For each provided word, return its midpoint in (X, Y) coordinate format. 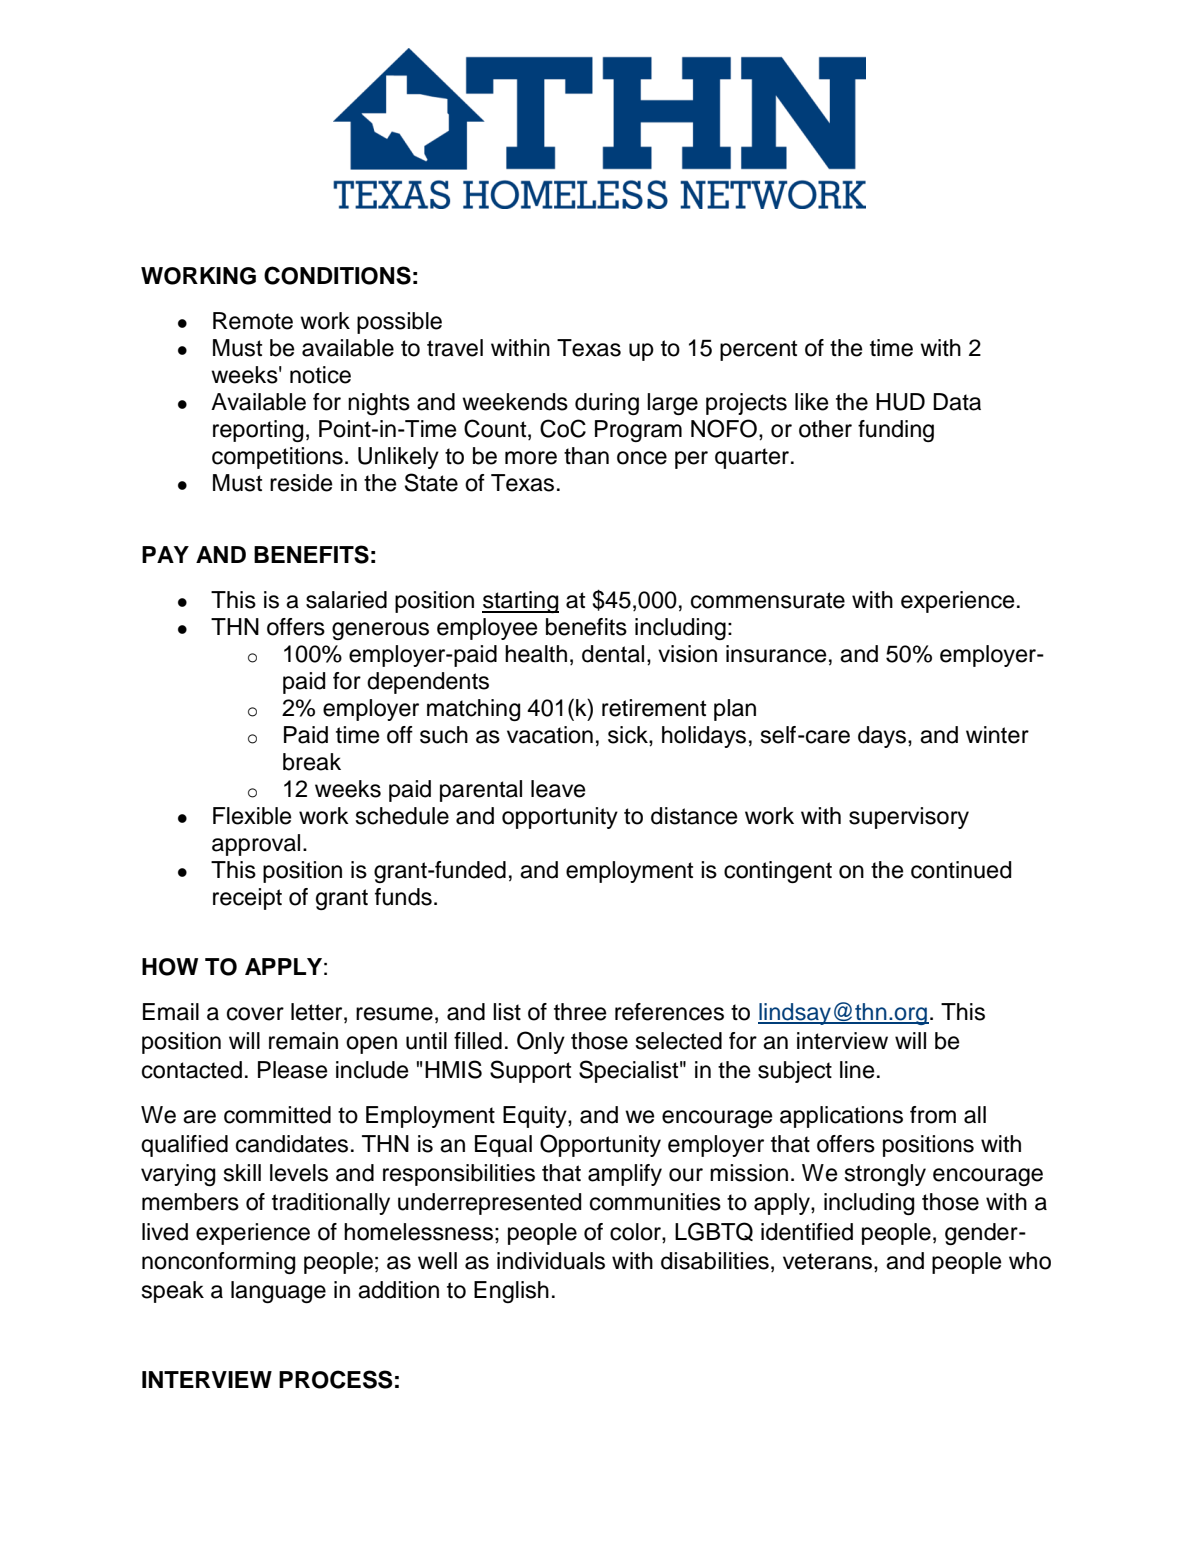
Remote (253, 321)
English (511, 1292)
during (607, 404)
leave (558, 789)
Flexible (252, 816)
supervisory (909, 818)
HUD (900, 402)
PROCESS (336, 1379)
